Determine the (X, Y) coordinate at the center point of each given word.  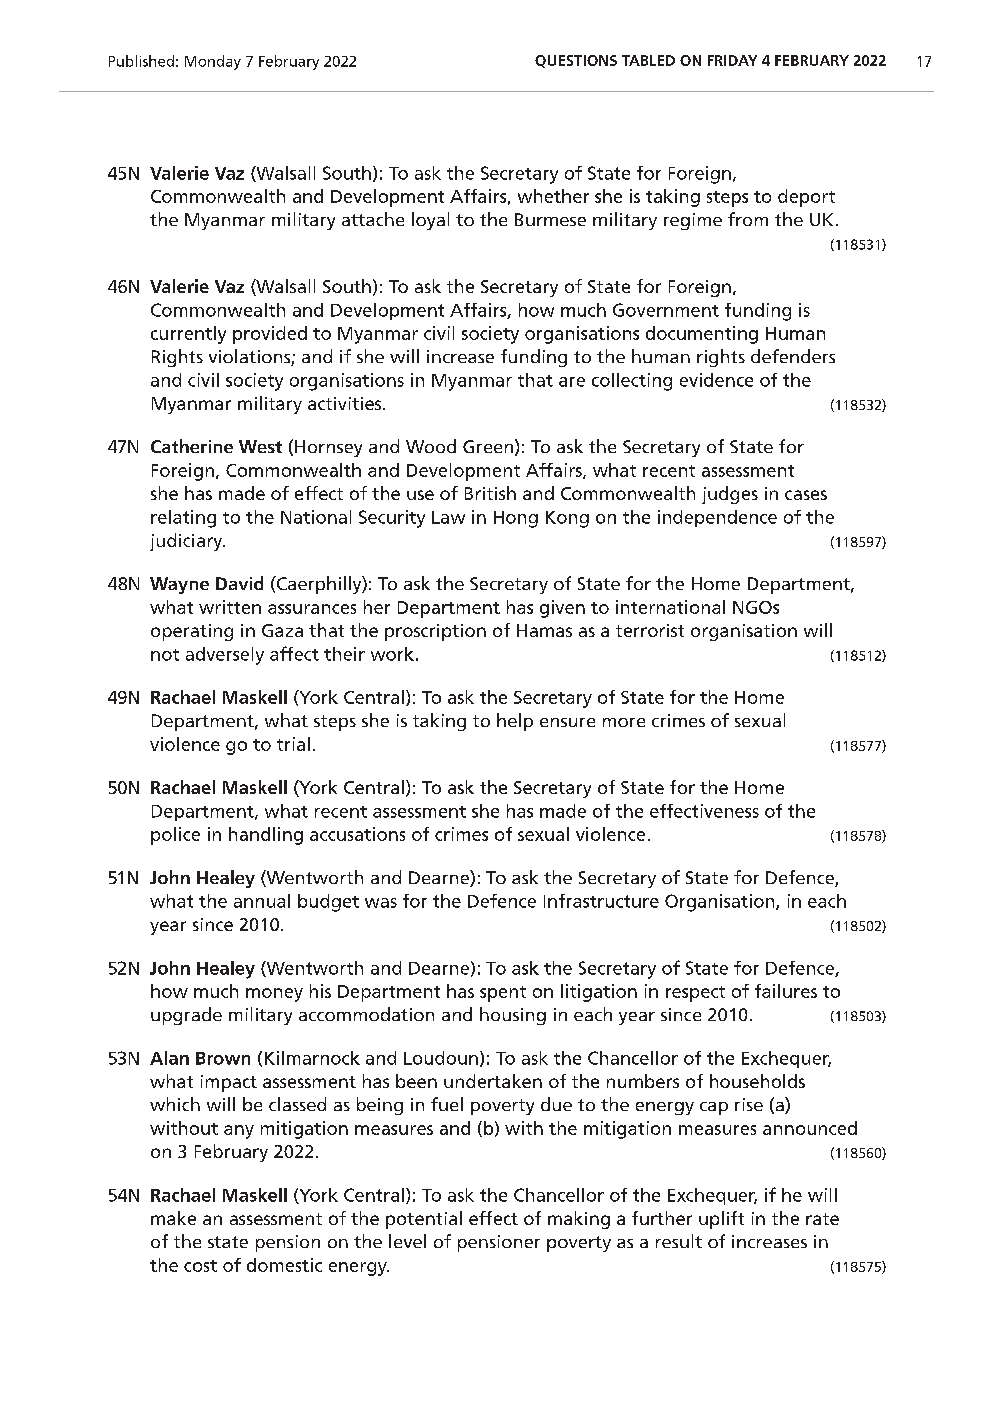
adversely (225, 656)
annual (262, 901)
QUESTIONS (576, 61)
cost (200, 1266)
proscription (435, 632)
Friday (732, 60)
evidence (716, 380)
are (572, 382)
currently (188, 335)
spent (503, 994)
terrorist (650, 630)
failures (786, 991)
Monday (213, 62)
